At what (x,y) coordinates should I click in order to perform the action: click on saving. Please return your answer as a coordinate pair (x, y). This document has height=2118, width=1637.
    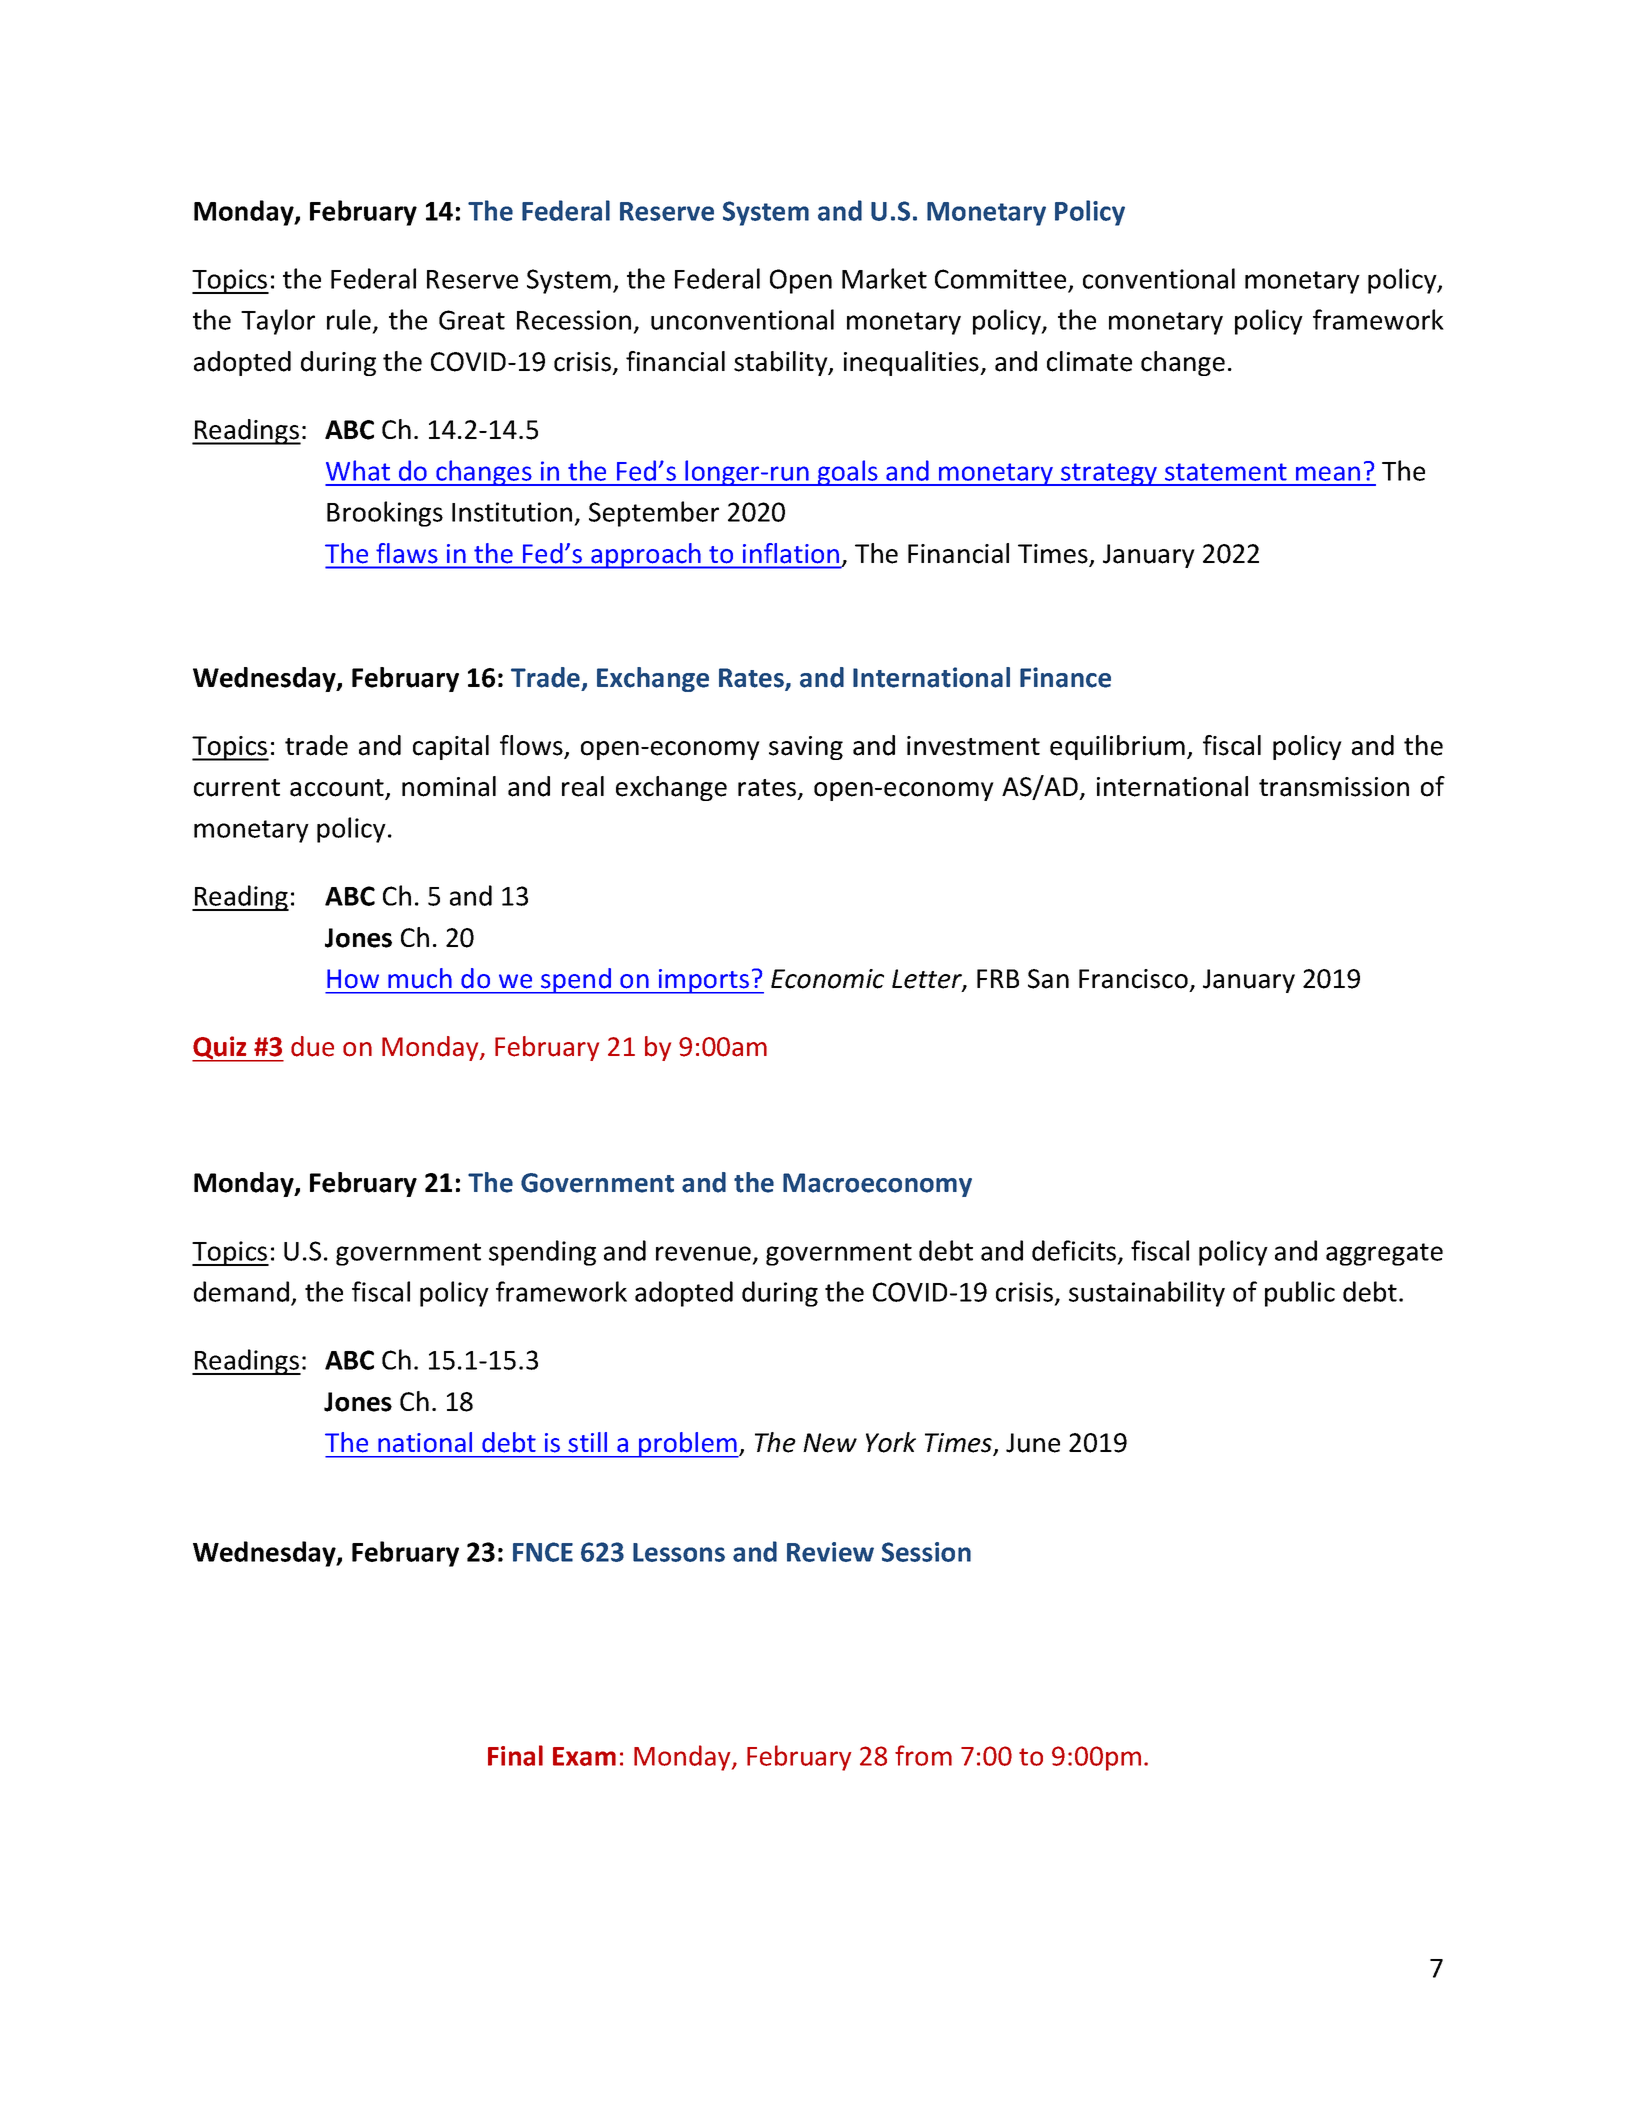
    Looking at the image, I should click on (806, 748).
